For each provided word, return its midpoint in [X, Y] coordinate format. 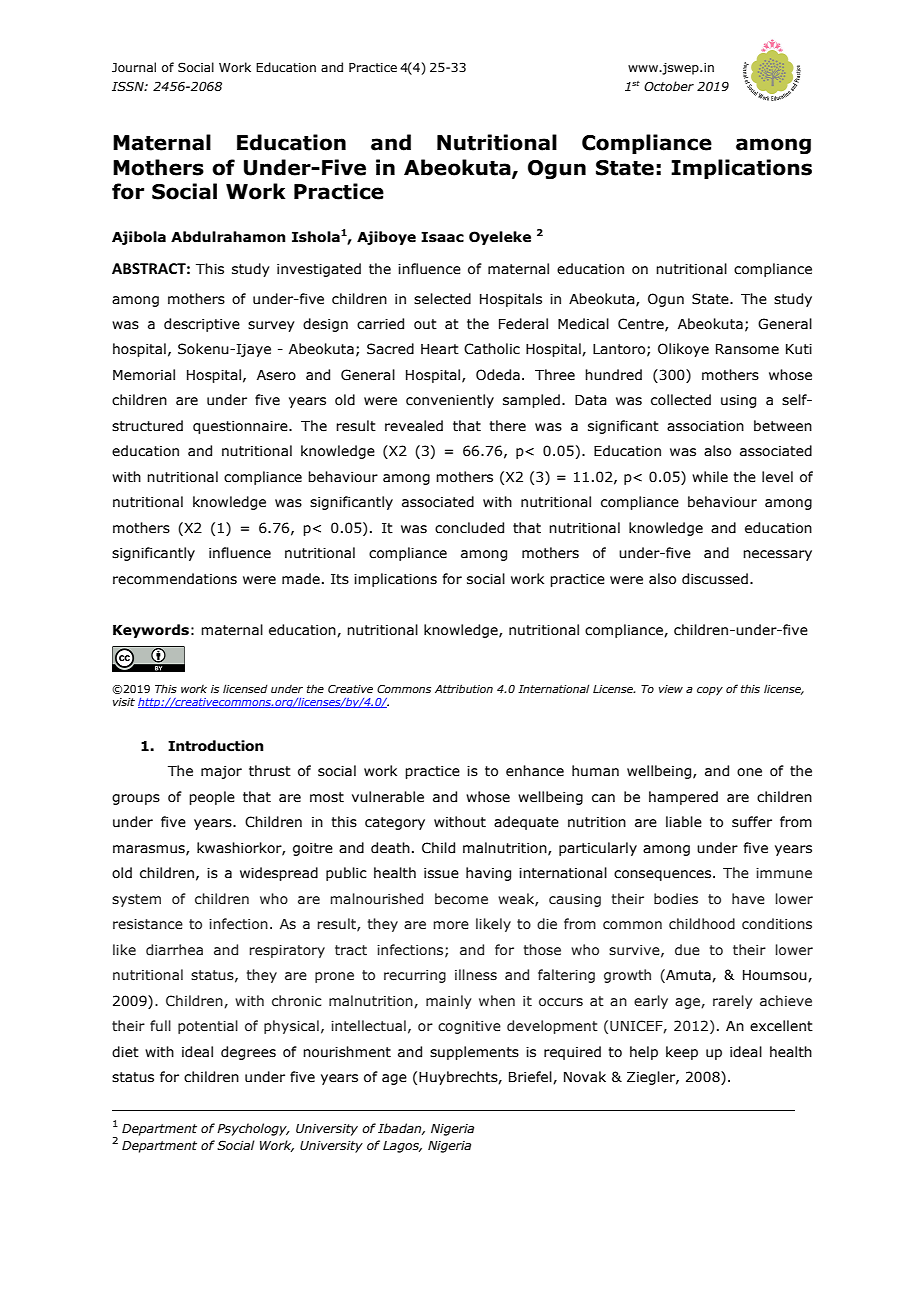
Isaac [442, 237]
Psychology [253, 1129]
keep [682, 1053]
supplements [474, 1053]
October [669, 86]
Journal [134, 67]
